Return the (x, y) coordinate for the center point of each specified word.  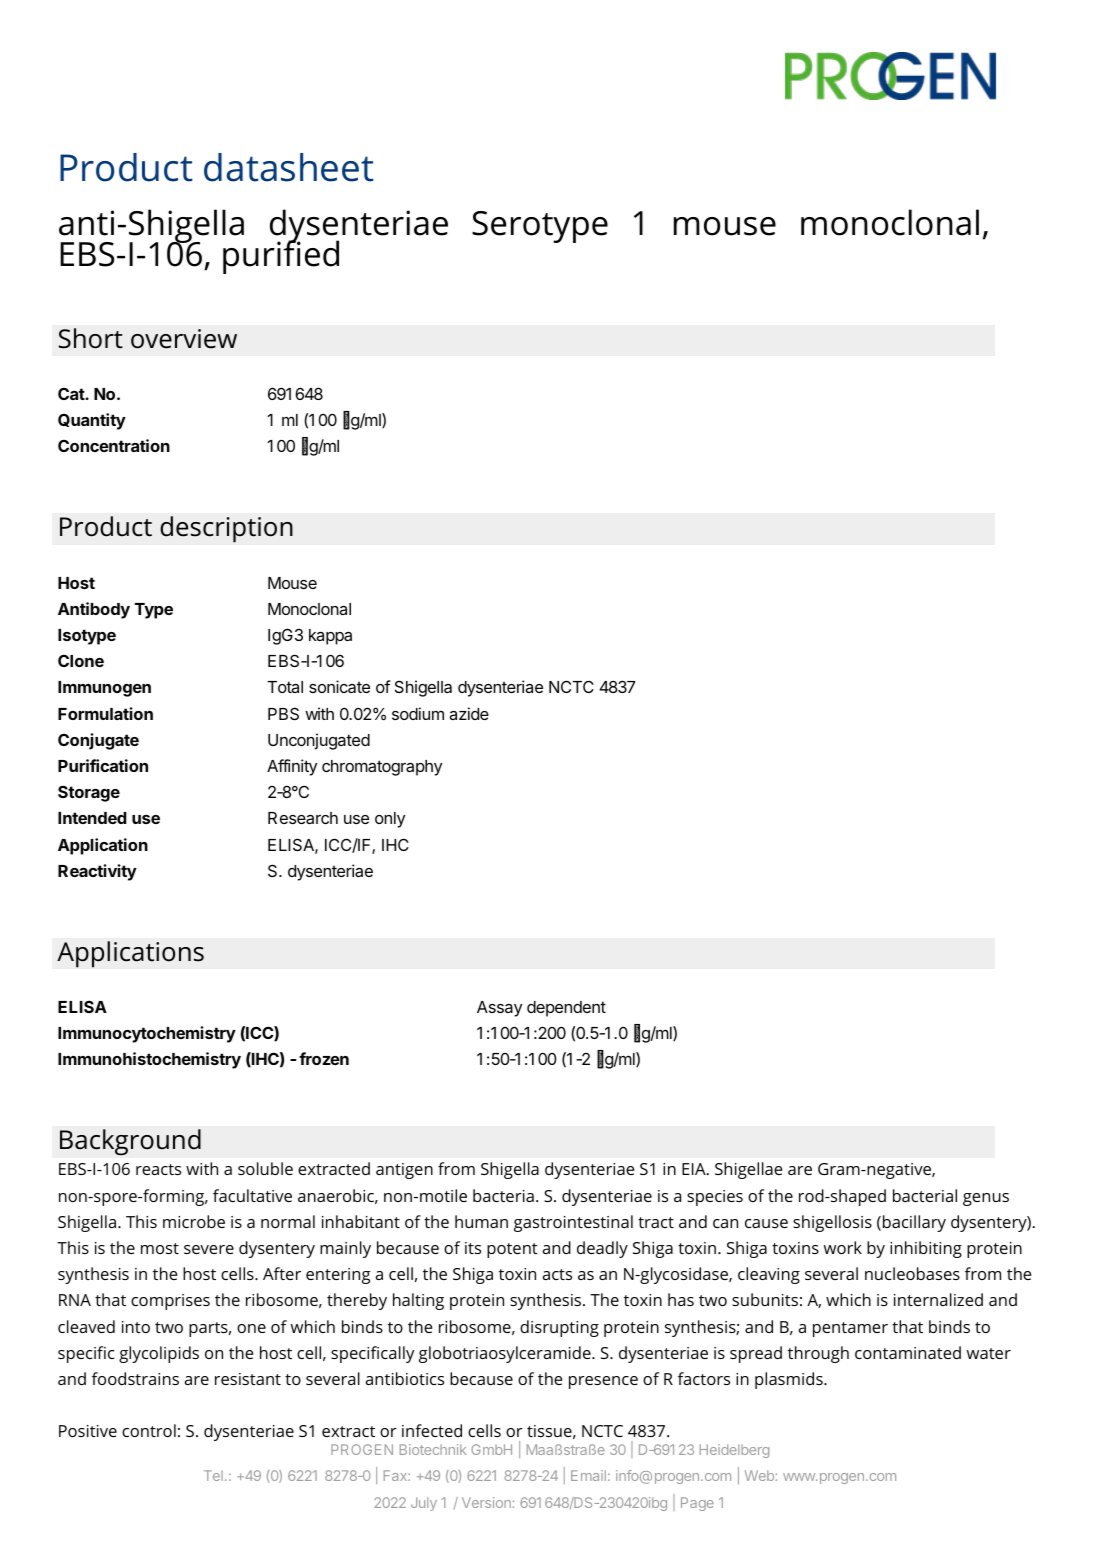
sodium (418, 713)
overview (184, 339)
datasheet (289, 167)
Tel (213, 1475)
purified (281, 256)
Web (759, 1475)
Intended (92, 818)
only (390, 820)
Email (588, 1475)
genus (986, 1199)
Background (130, 1142)
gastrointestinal (573, 1223)
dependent (566, 1009)
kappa (330, 637)
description (226, 529)
